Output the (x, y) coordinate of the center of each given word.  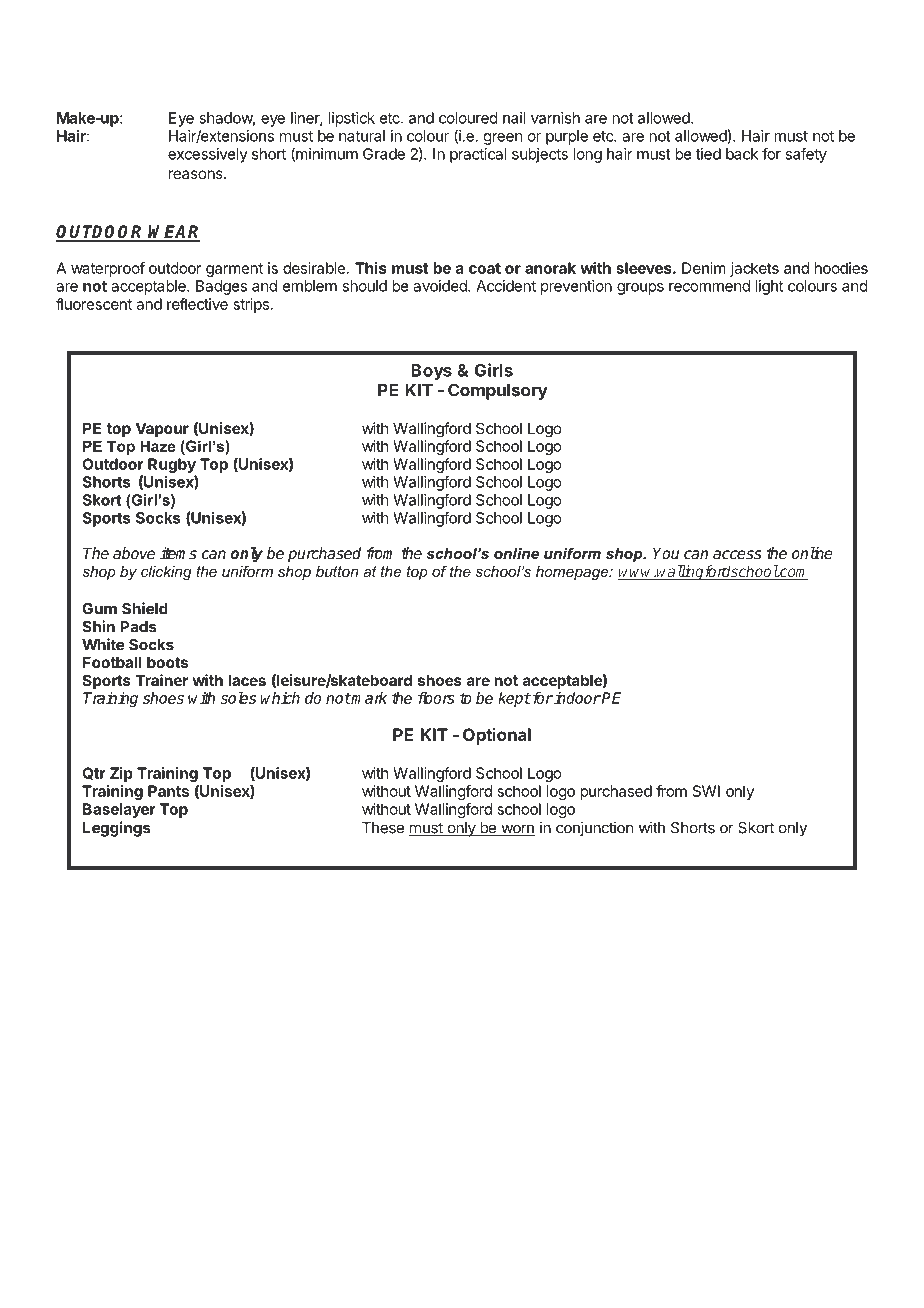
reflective (197, 304)
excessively (208, 155)
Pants (168, 791)
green (503, 139)
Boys (431, 372)
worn (517, 830)
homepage (573, 573)
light (769, 287)
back (742, 154)
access (737, 554)
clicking (166, 573)
